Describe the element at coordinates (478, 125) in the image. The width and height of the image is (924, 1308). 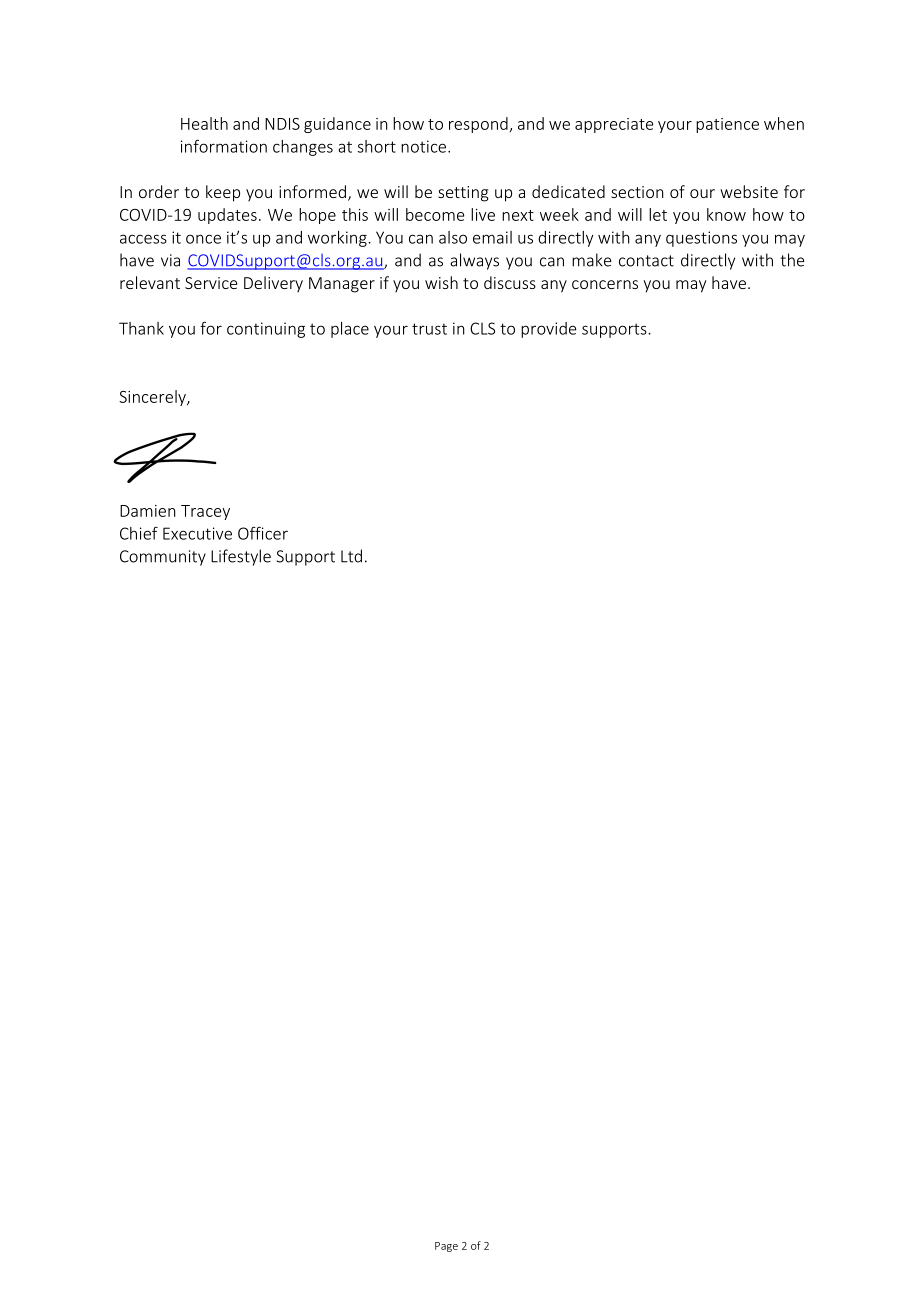
I see `respond` at that location.
